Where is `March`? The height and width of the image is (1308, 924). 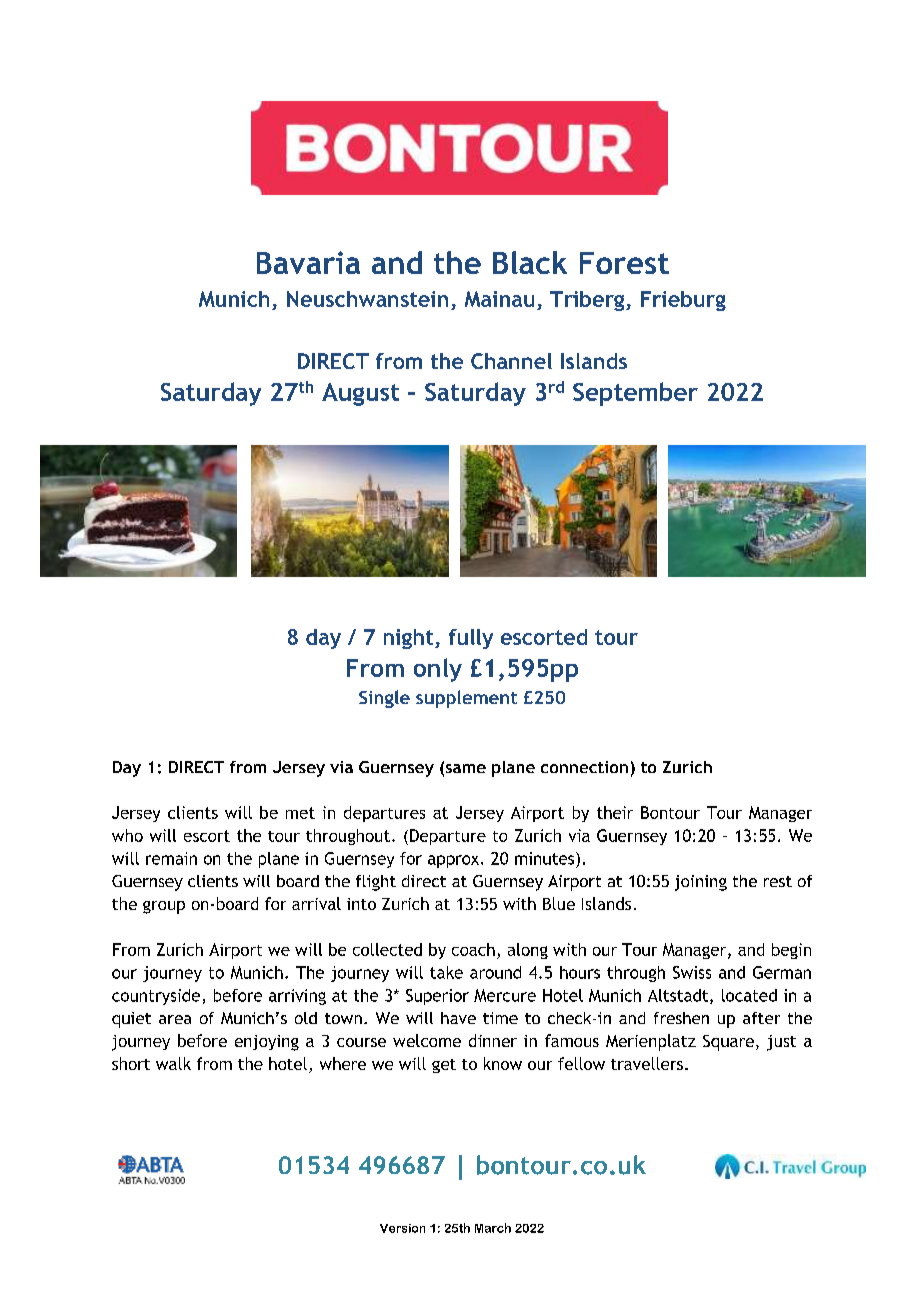
March is located at coordinates (493, 1228).
